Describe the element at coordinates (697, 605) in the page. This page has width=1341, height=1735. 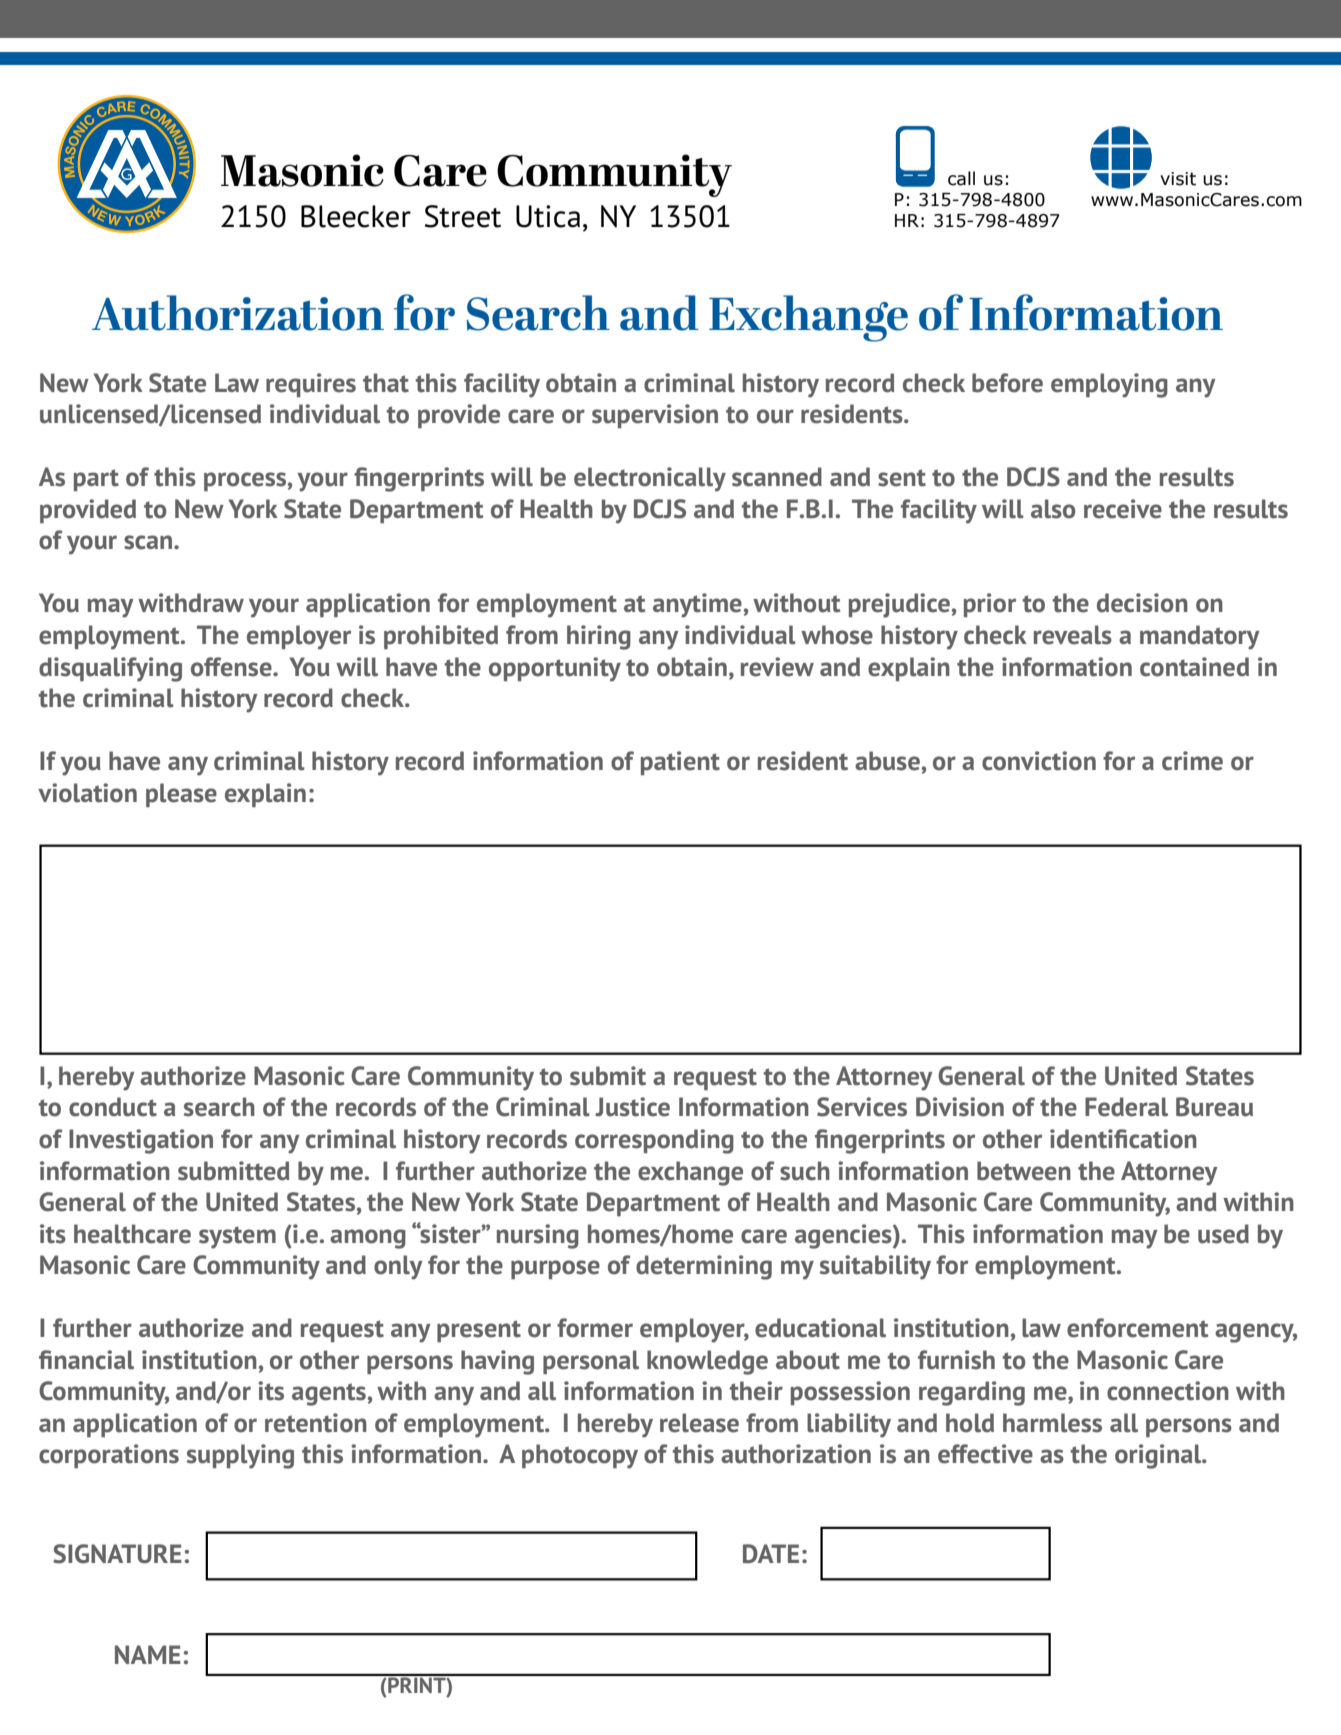
I see `anytime` at that location.
